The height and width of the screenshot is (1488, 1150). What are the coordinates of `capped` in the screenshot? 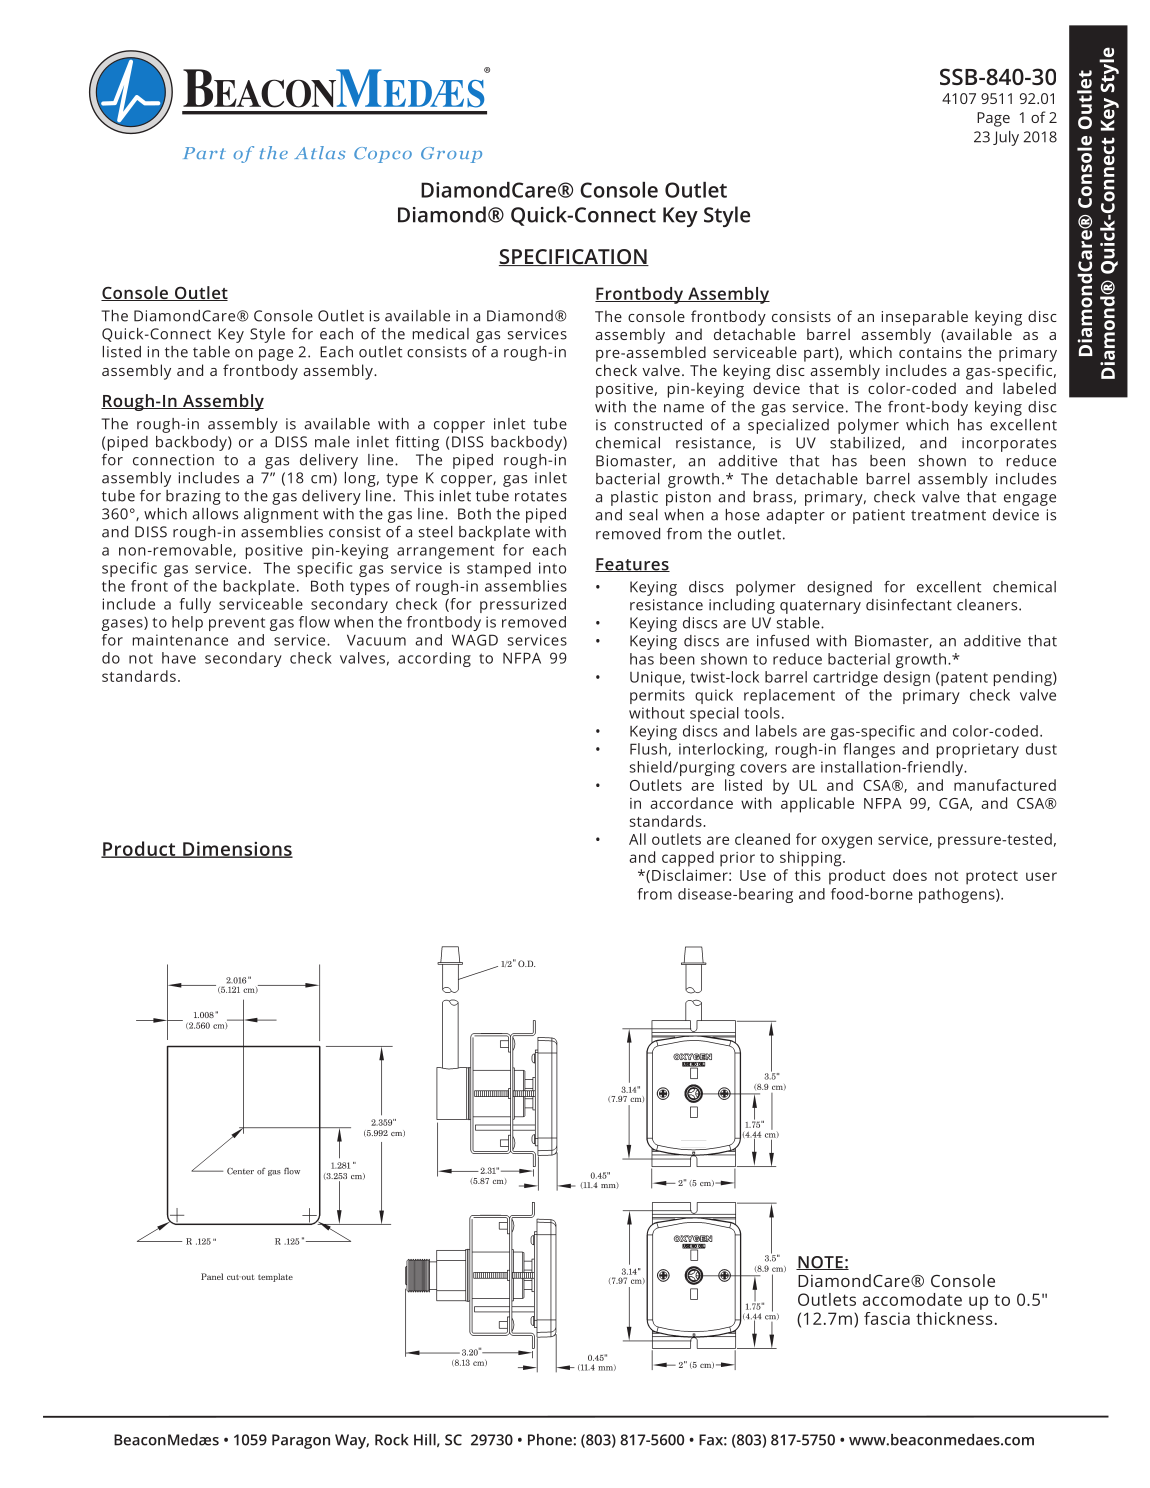 It's located at (688, 859).
